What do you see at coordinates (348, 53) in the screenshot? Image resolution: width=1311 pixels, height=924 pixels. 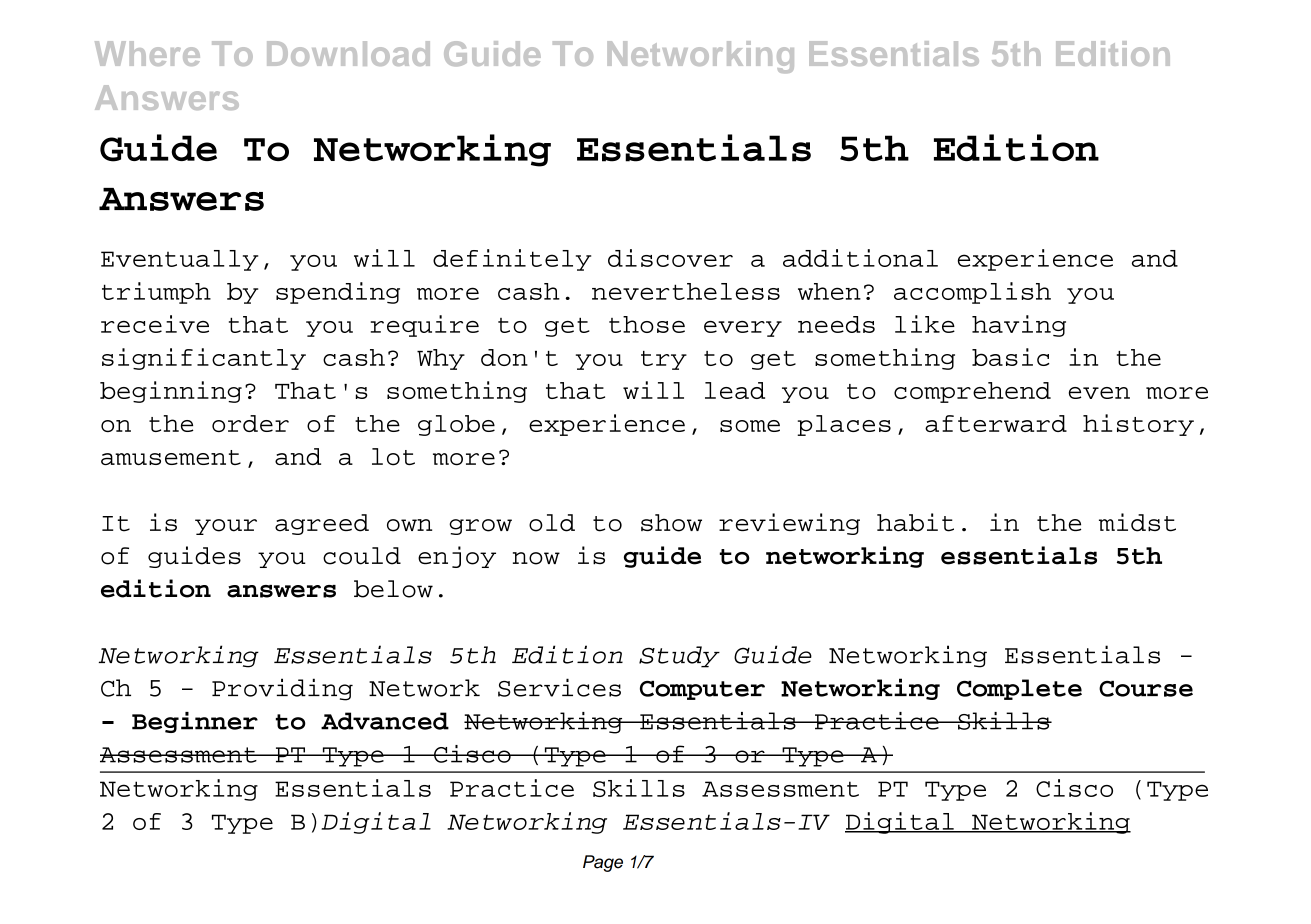 I see `Download` at bounding box center [348, 53].
